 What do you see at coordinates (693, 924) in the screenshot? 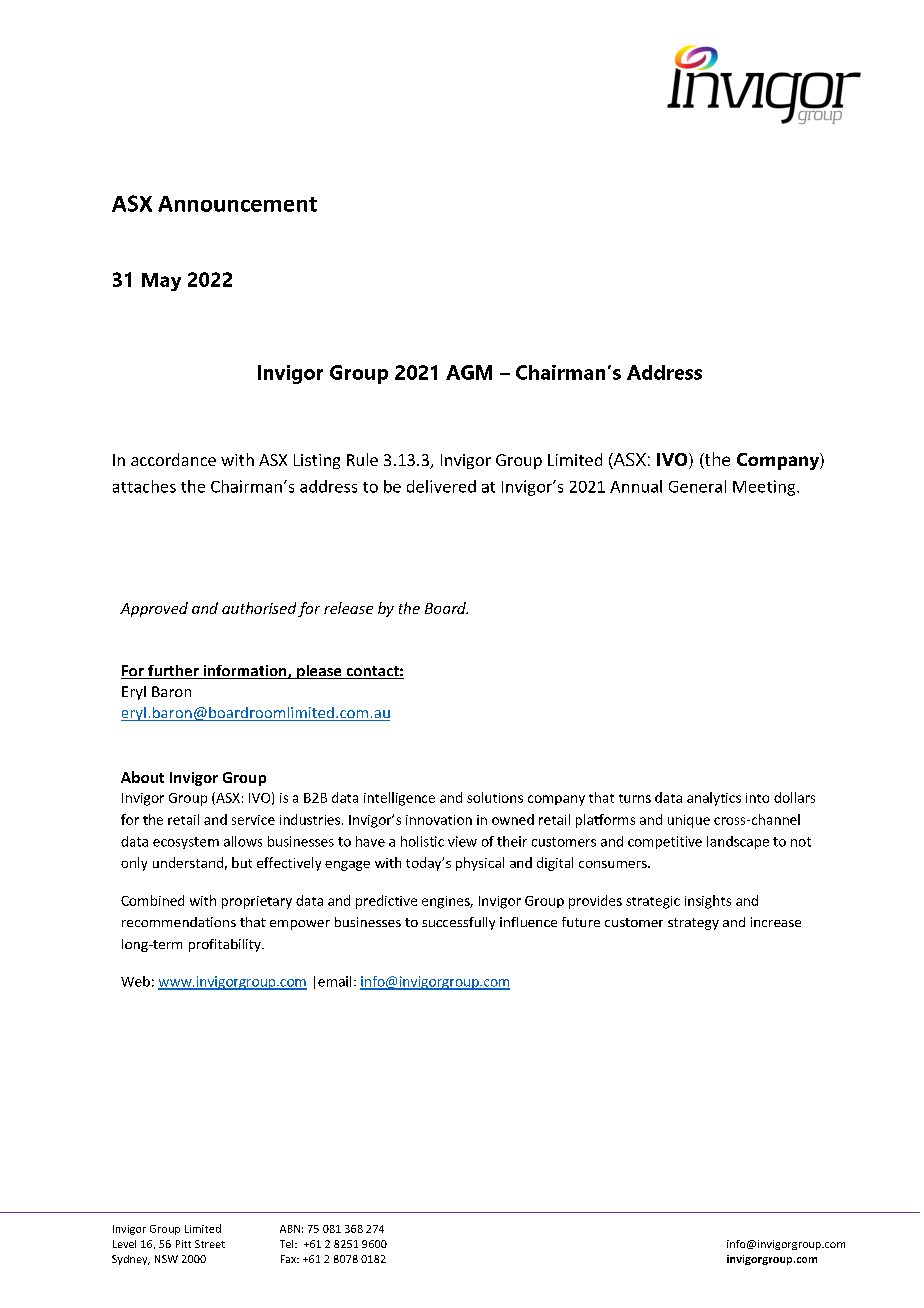
I see `strategy` at bounding box center [693, 924].
